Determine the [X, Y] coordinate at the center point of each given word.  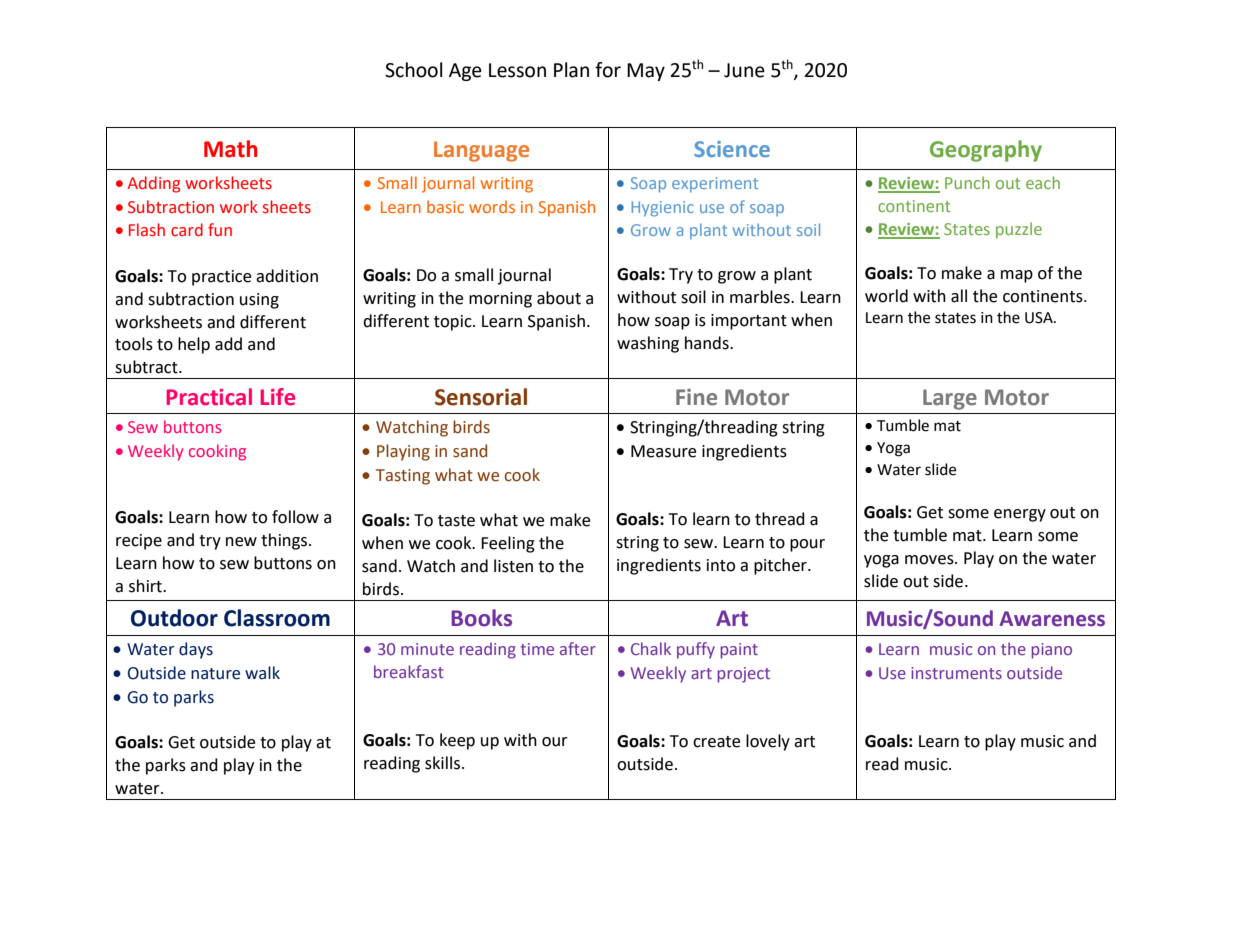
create [716, 742]
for [608, 70]
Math [230, 149]
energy [1020, 515]
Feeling [508, 544]
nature [215, 674]
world [886, 296]
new [241, 542]
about [559, 298]
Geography [986, 151]
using [259, 301]
